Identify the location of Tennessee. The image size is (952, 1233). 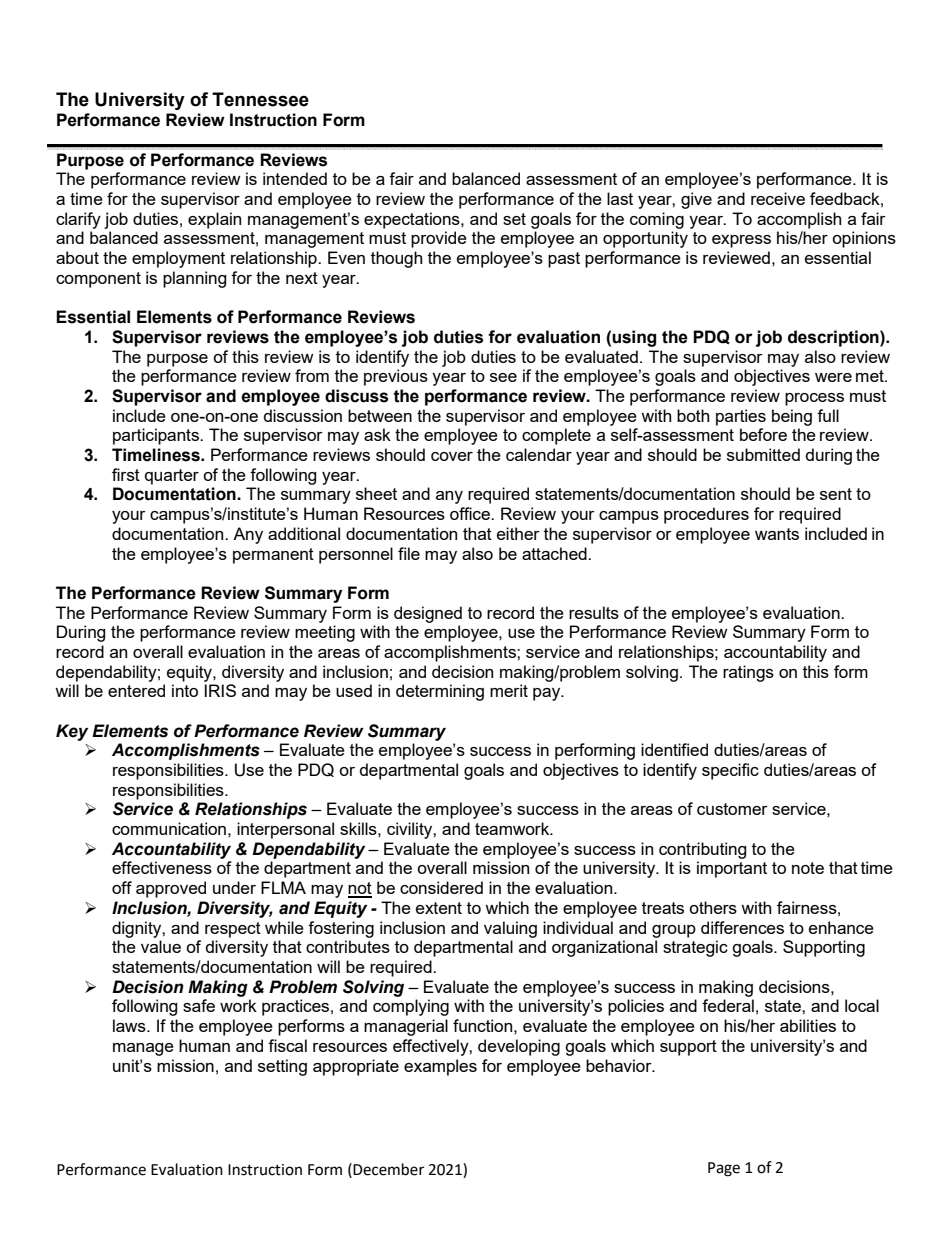
(260, 99).
